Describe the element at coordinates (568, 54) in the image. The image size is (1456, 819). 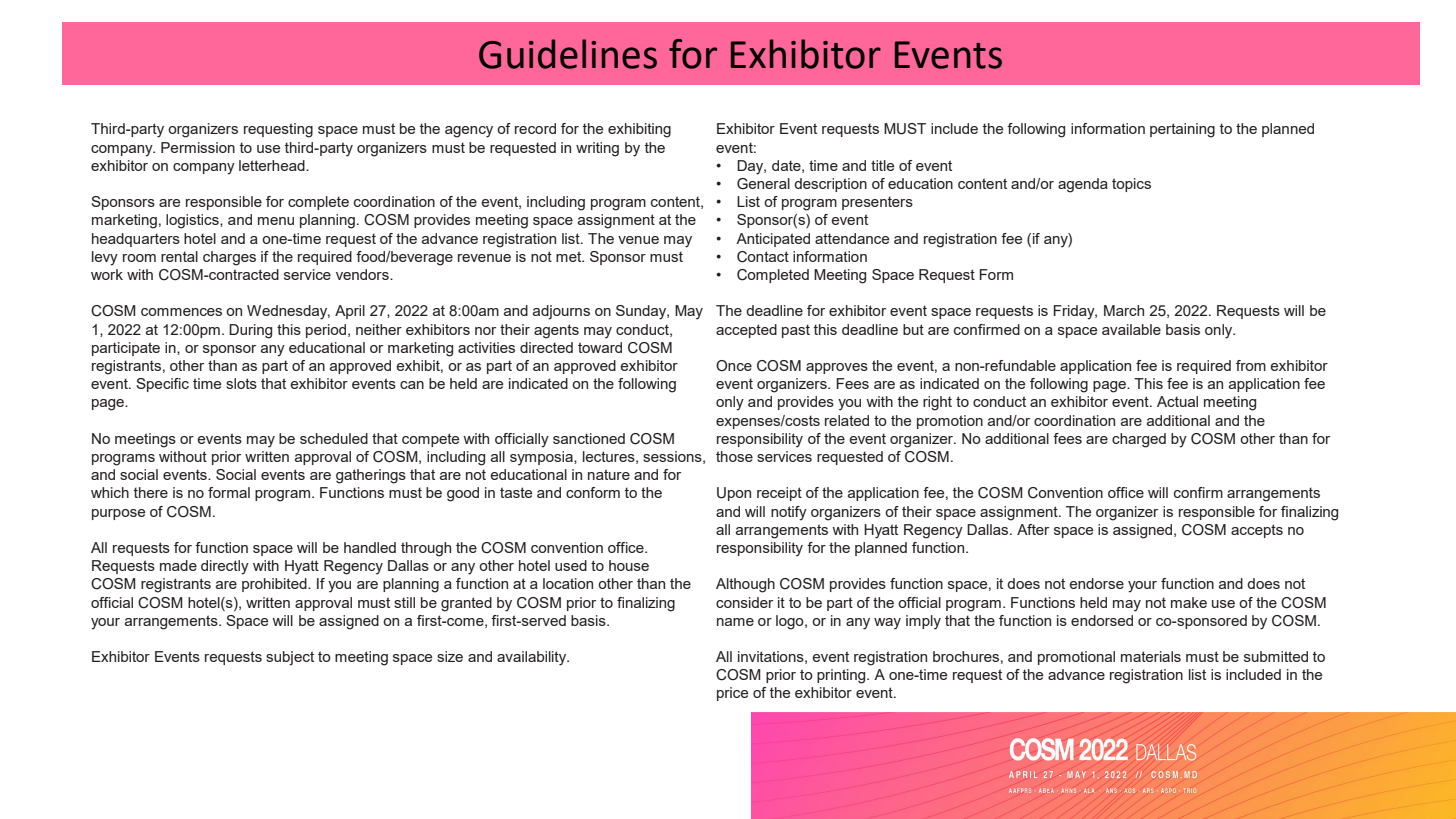
I see `Guidelines` at that location.
